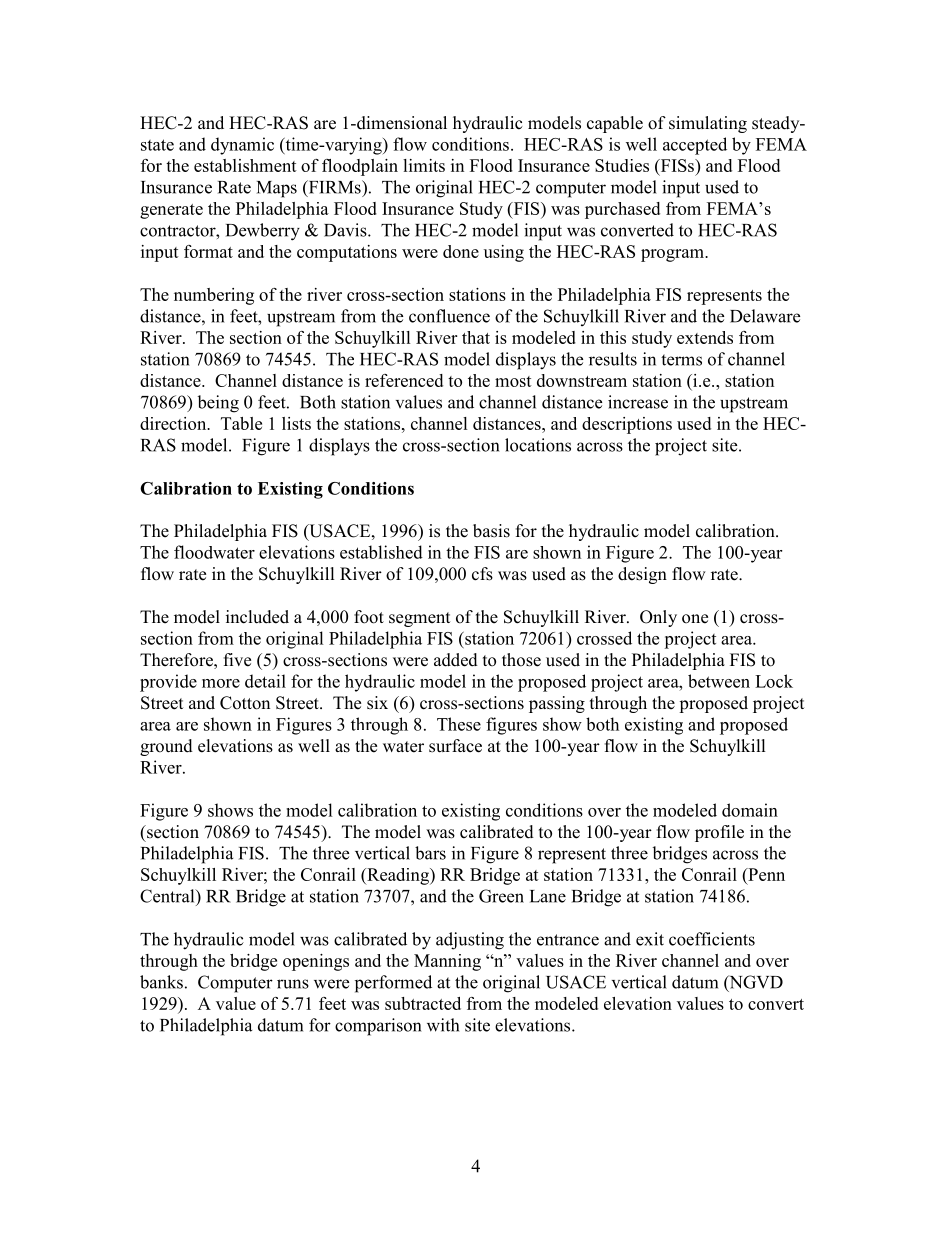 The image size is (952, 1233). I want to click on five, so click(237, 660).
